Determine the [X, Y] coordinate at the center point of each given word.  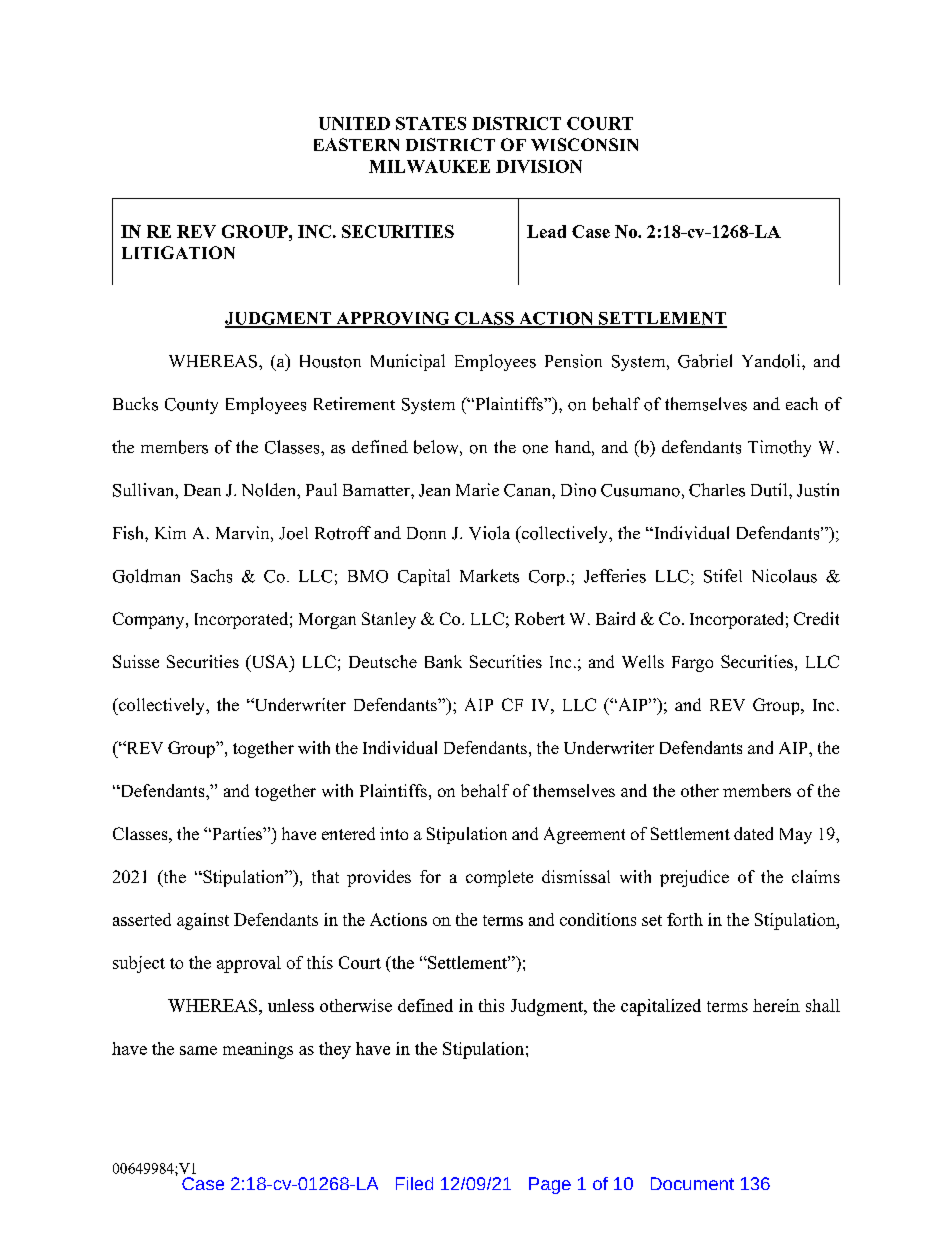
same [198, 1050]
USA [270, 663]
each [802, 403]
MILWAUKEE [429, 166]
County [191, 406]
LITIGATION [178, 252]
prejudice [694, 878]
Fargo [692, 664]
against [203, 921]
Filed [414, 1183]
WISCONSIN [584, 144]
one [535, 449]
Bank [443, 661]
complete [499, 878]
